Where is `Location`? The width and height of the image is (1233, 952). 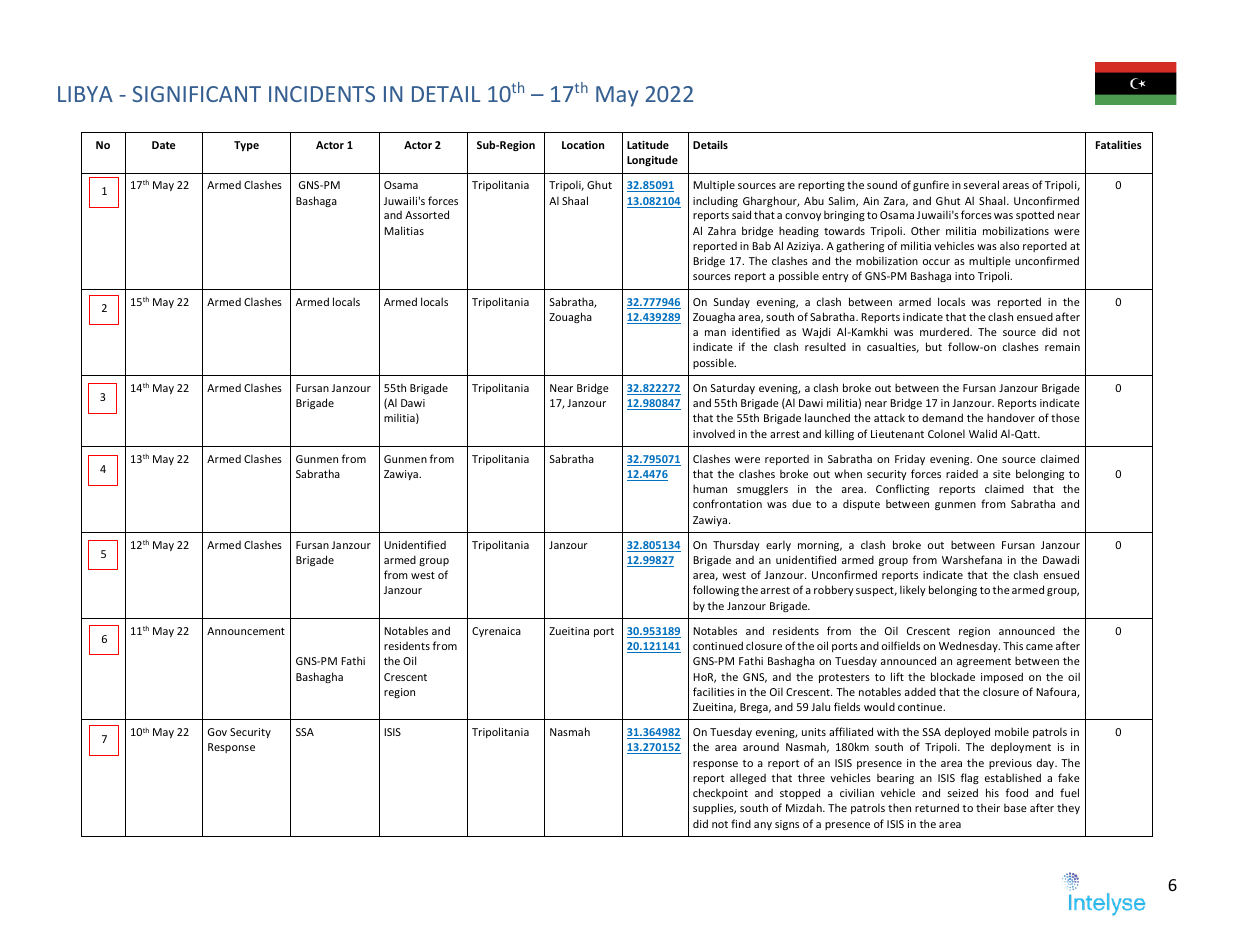
Location is located at coordinates (583, 145).
